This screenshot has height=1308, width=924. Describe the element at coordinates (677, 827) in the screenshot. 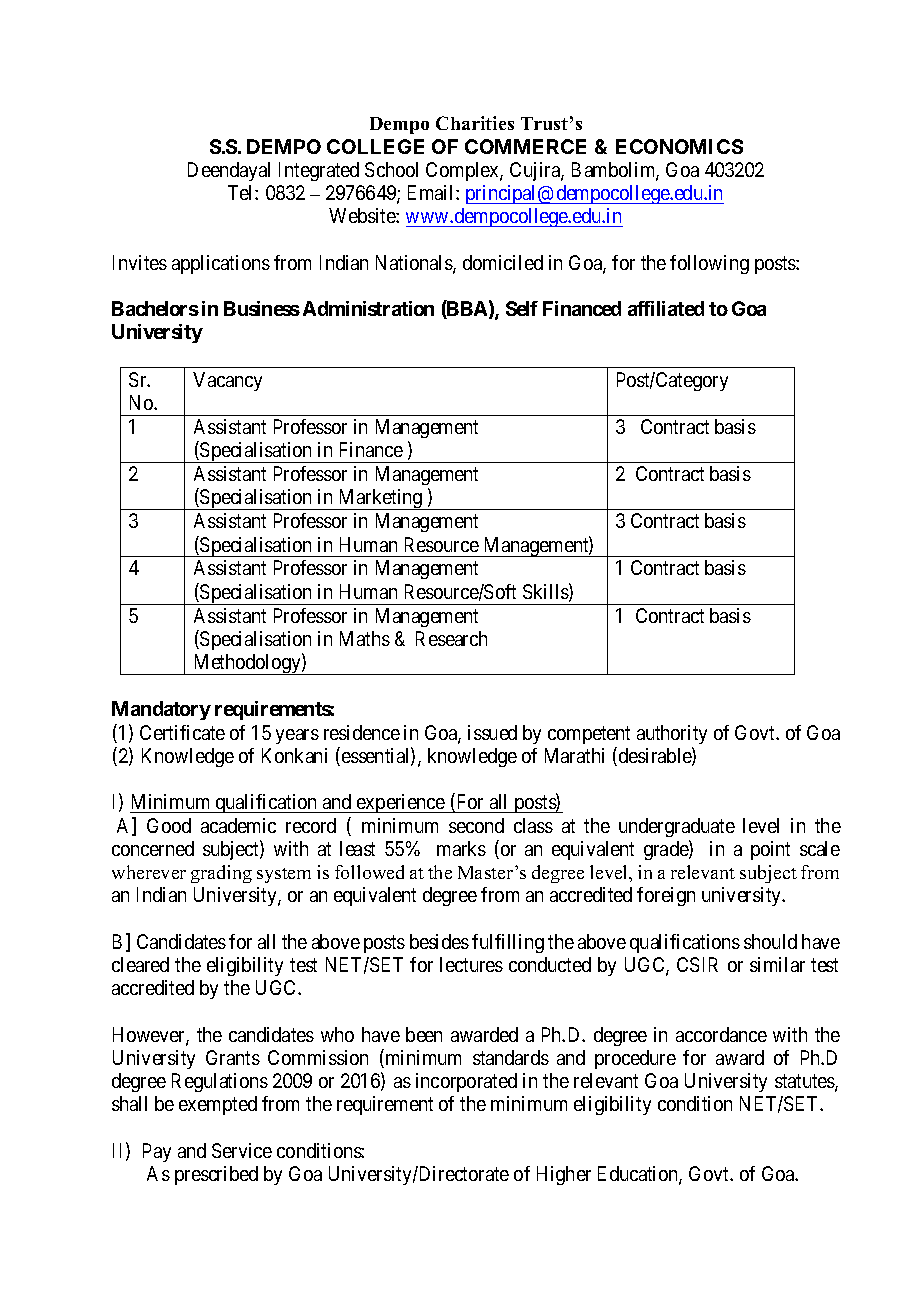

I see `undergraduate` at that location.
